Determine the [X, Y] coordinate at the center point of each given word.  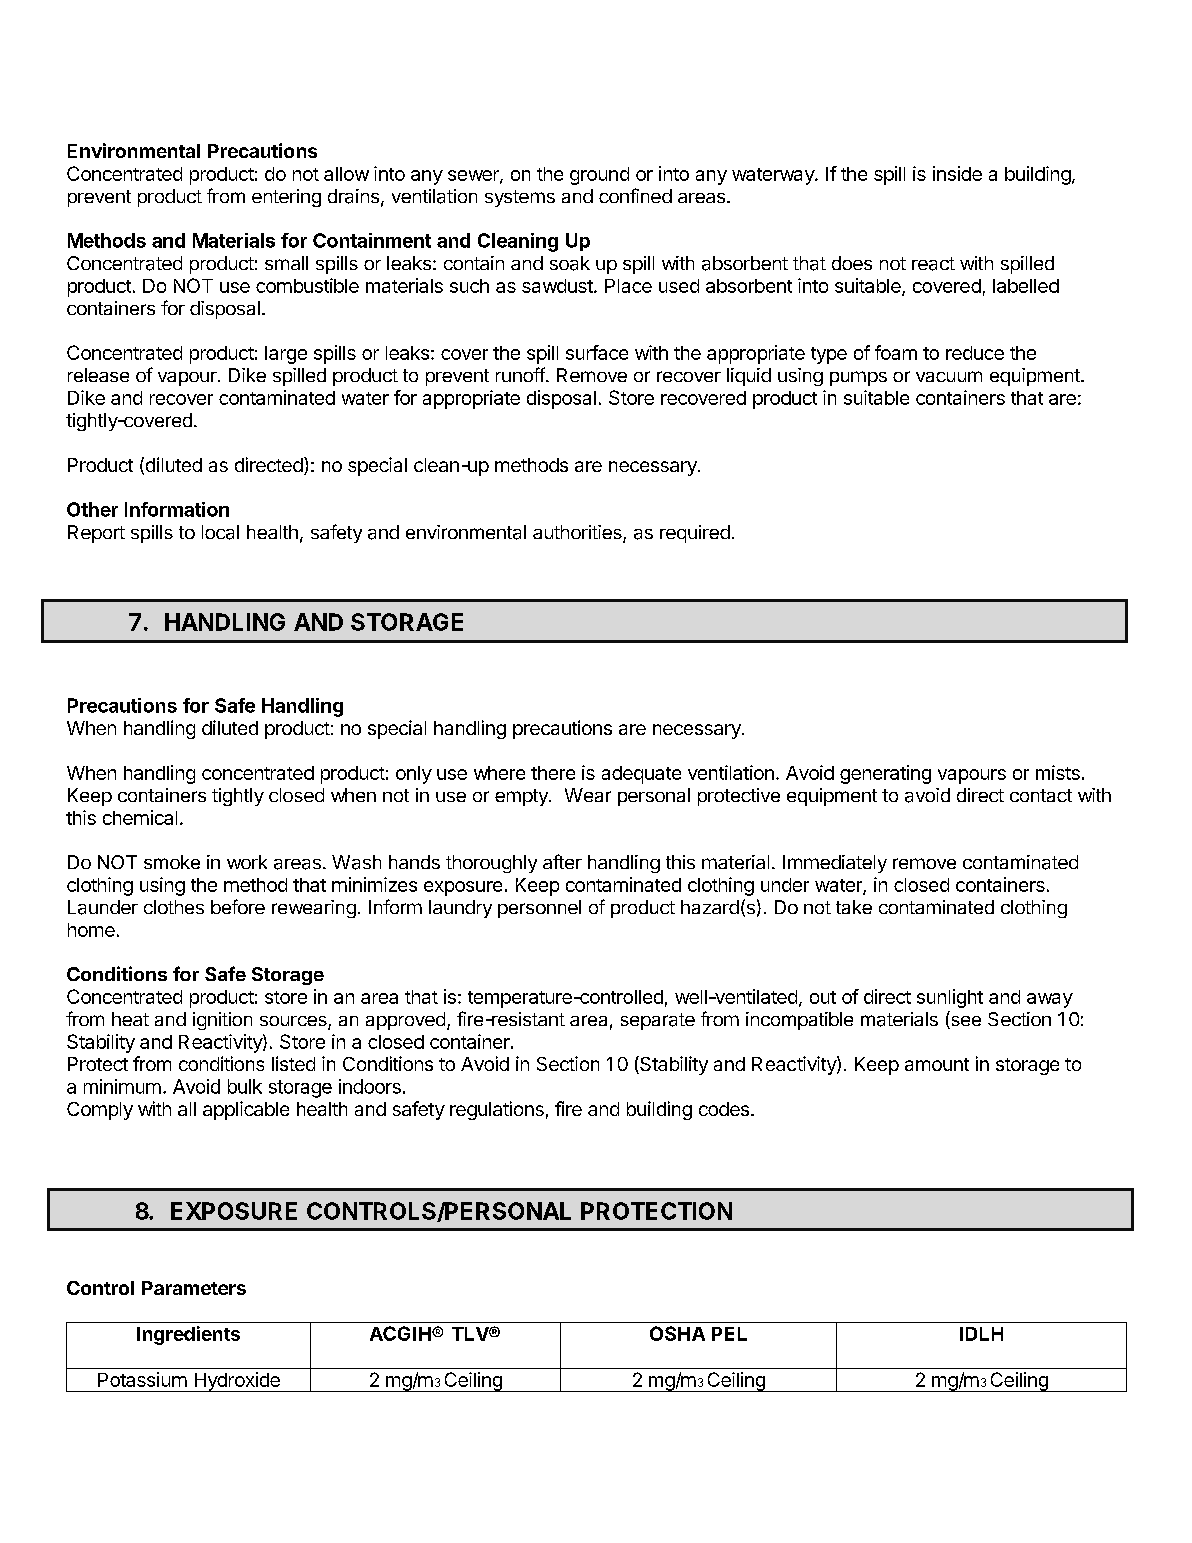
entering [286, 198]
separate [658, 1021]
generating [885, 774]
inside [957, 173]
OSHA [677, 1333]
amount [937, 1064]
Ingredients [188, 1335]
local [220, 532]
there [553, 773]
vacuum [949, 376]
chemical [140, 817]
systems [520, 198]
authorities [578, 533]
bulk [245, 1086]
